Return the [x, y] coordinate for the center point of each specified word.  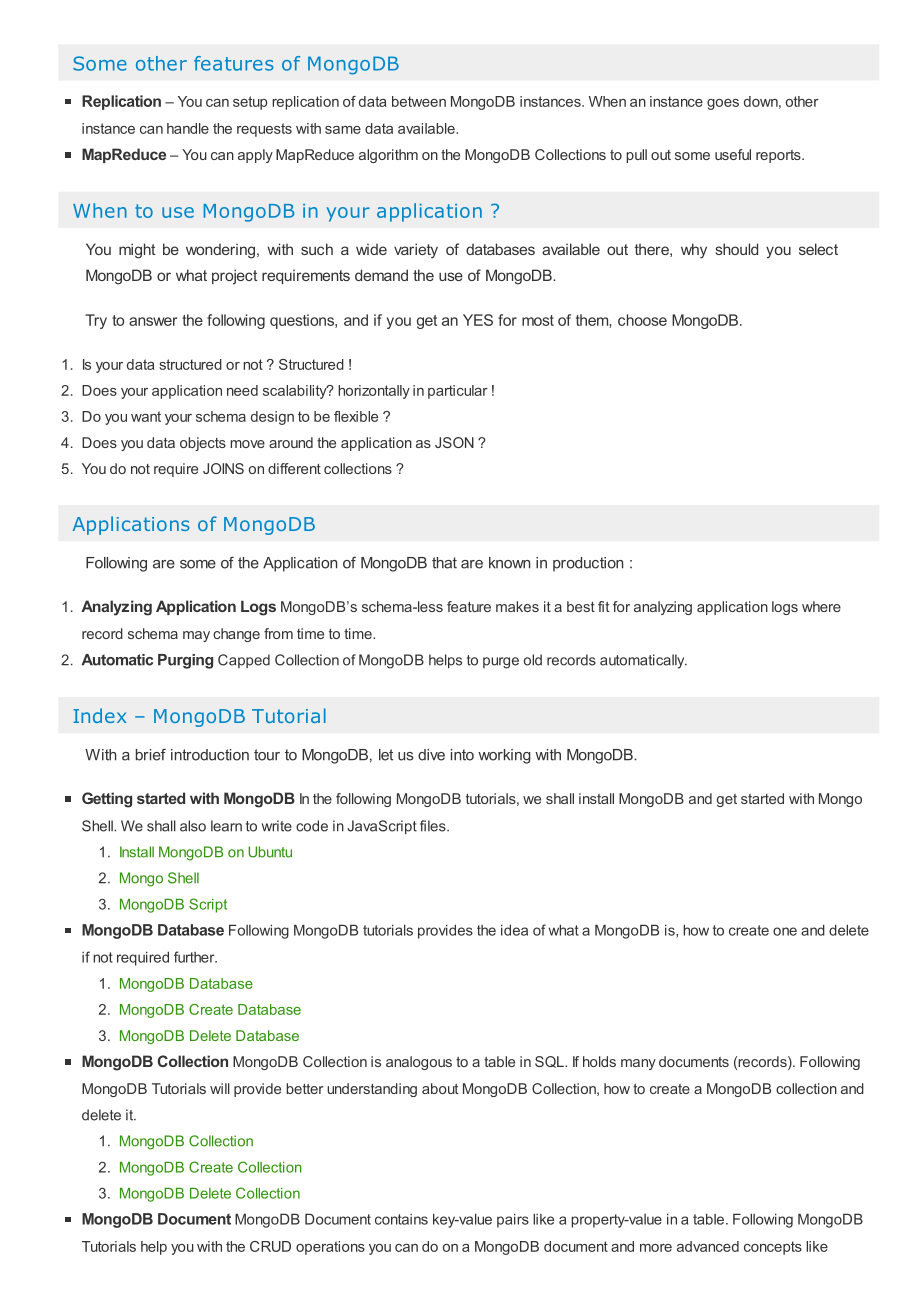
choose [642, 320]
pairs [513, 1220]
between [419, 101]
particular [458, 392]
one [785, 931]
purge [501, 663]
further [195, 957]
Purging [185, 661]
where [821, 606]
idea [514, 930]
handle [188, 128]
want [146, 416]
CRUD [270, 1246]
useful [733, 154]
